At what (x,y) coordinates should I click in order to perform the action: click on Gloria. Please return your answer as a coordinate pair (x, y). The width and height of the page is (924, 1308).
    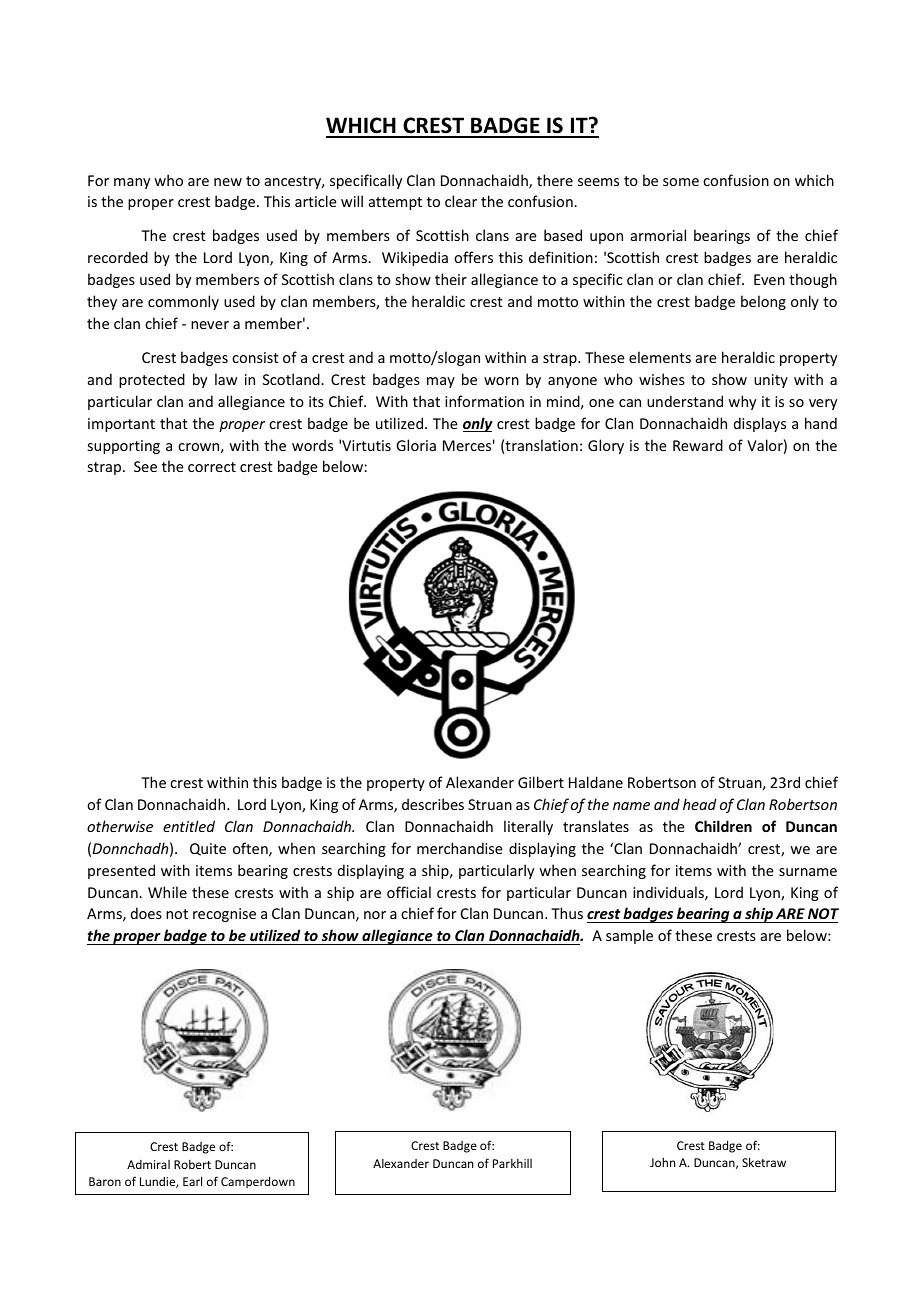
    Looking at the image, I should click on (416, 445).
